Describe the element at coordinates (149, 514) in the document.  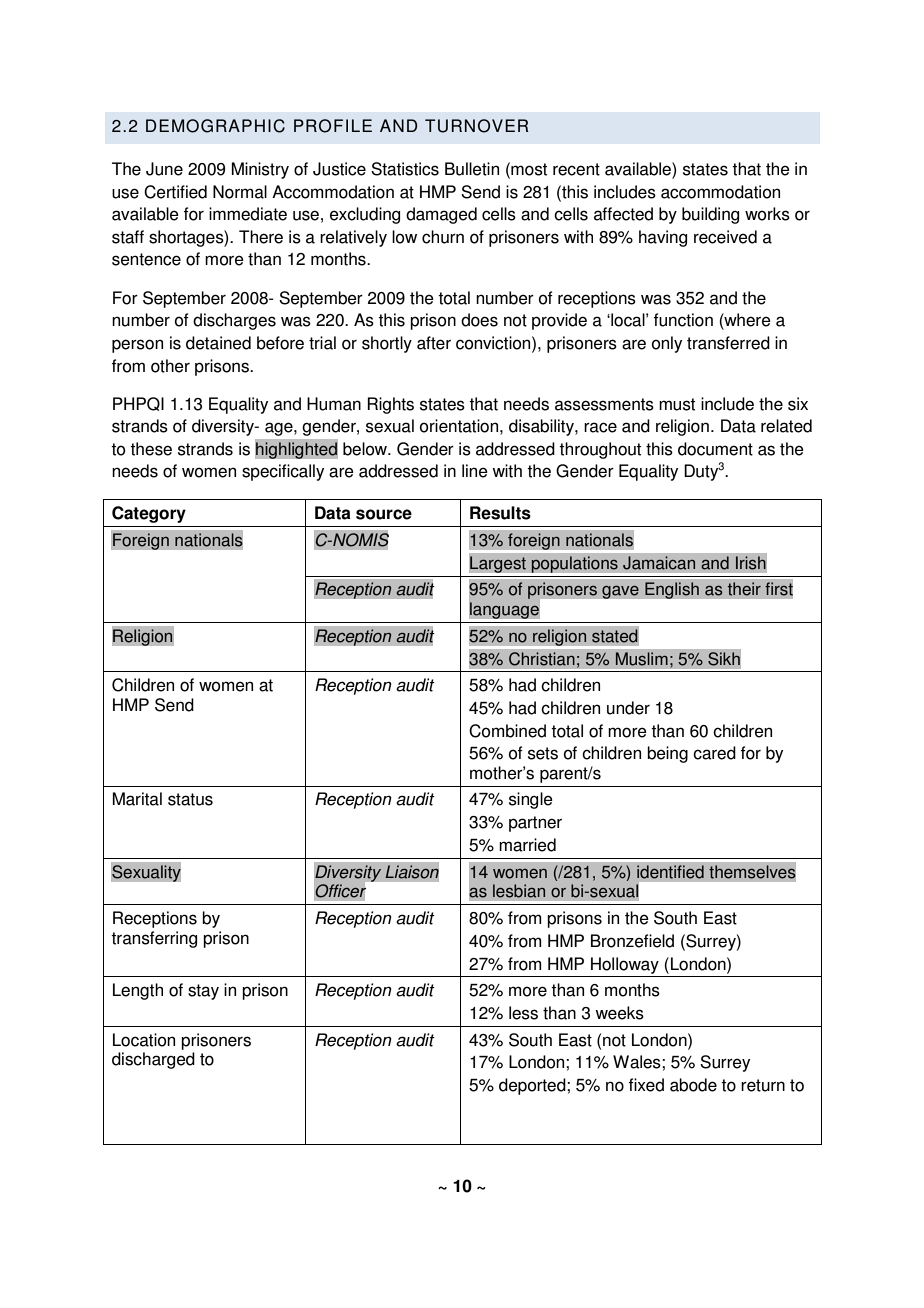
I see `Category` at that location.
